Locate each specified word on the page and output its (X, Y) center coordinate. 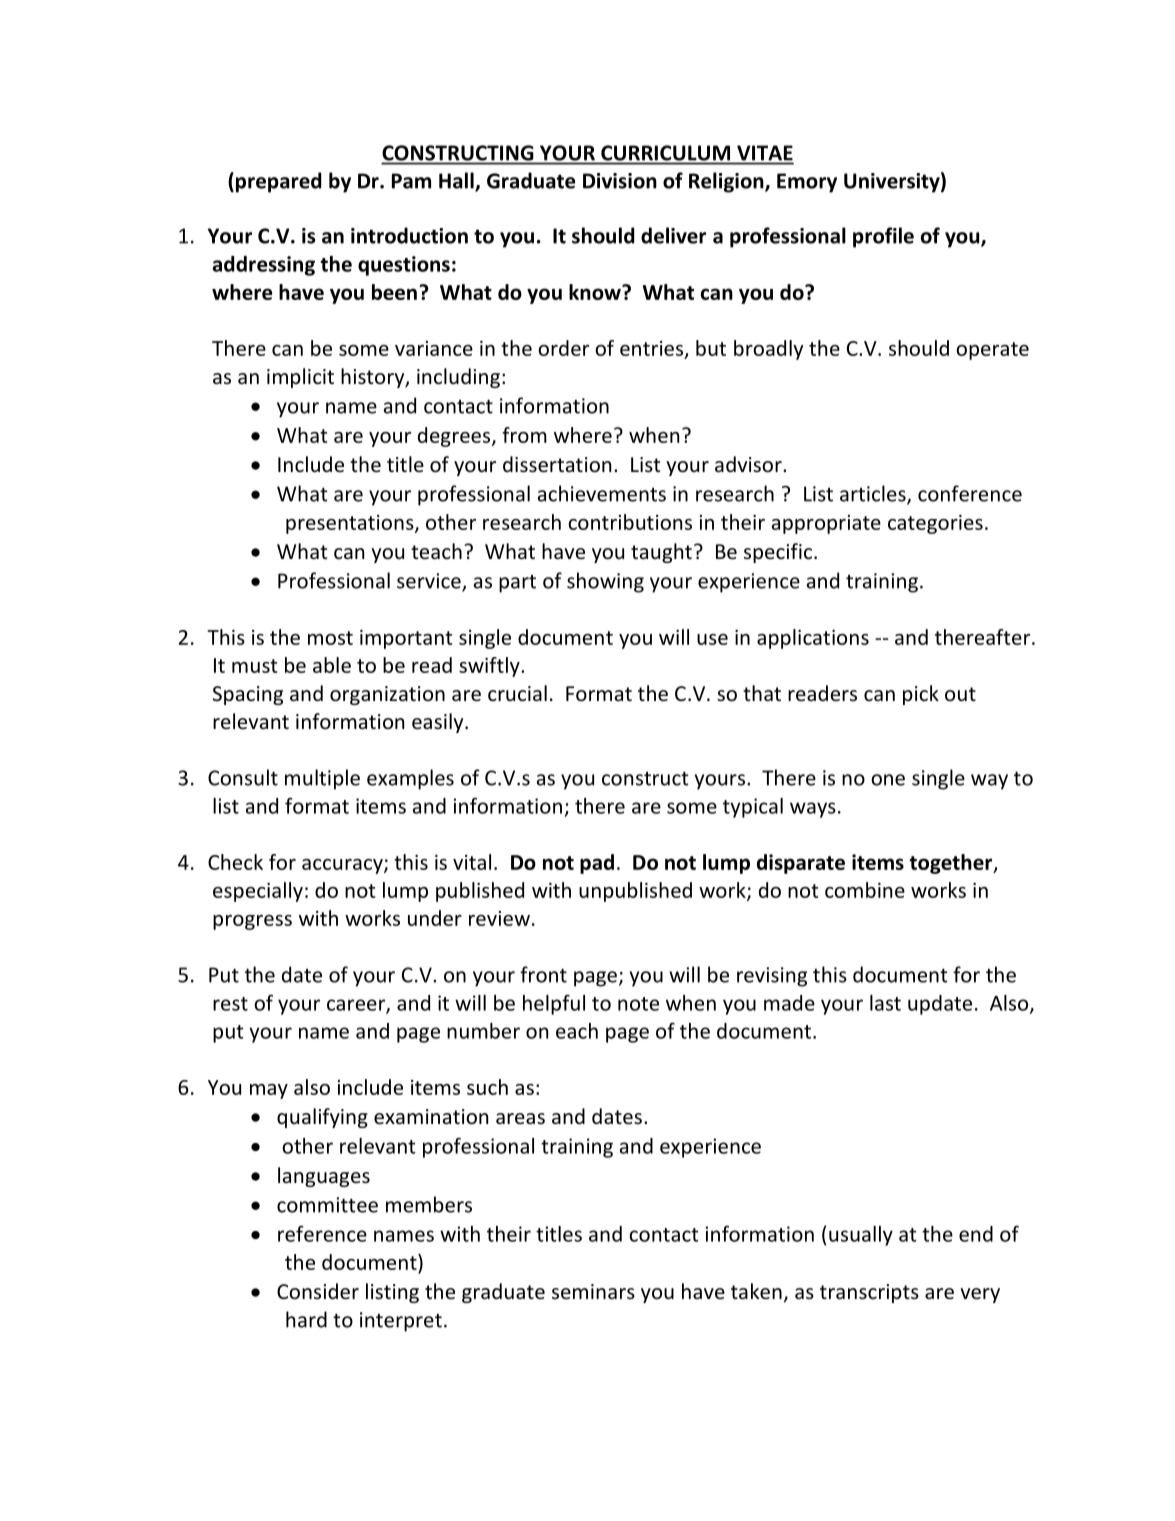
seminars (593, 1291)
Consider (318, 1291)
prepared (278, 182)
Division (620, 181)
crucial (517, 693)
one (888, 780)
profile (883, 237)
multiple (322, 779)
